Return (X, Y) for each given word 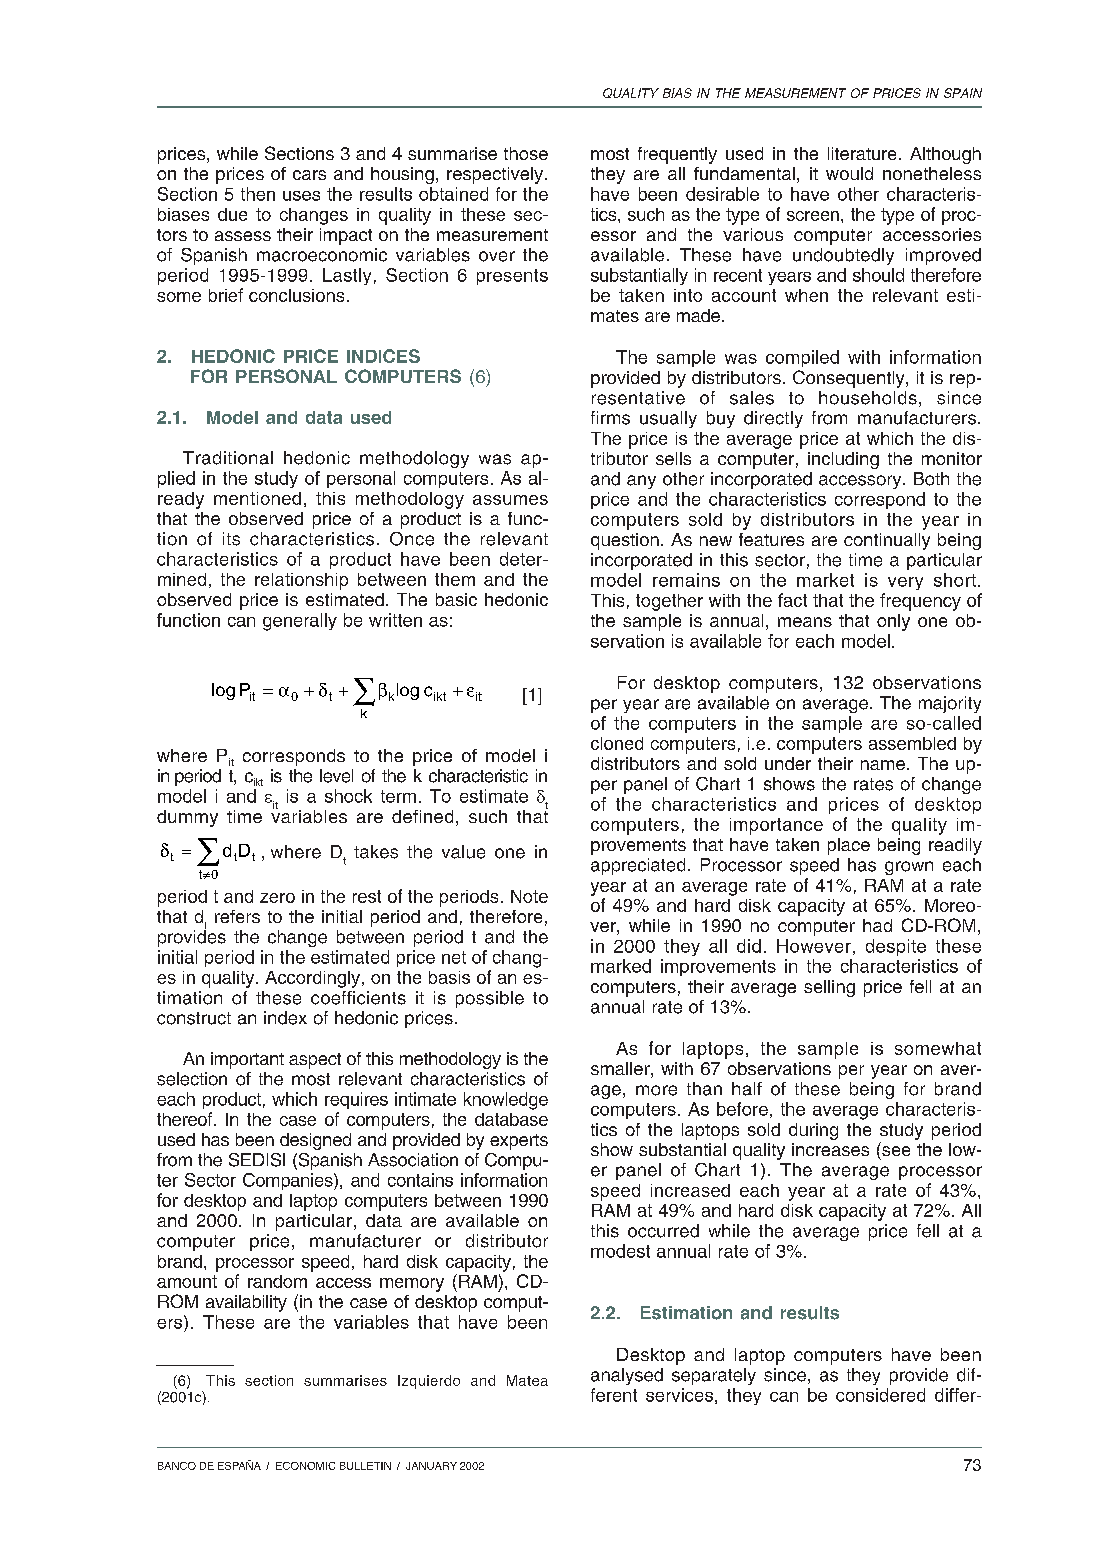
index (285, 1018)
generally (300, 622)
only (893, 622)
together (669, 602)
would (849, 173)
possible (490, 999)
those (526, 153)
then (258, 194)
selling (829, 988)
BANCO (177, 1466)
